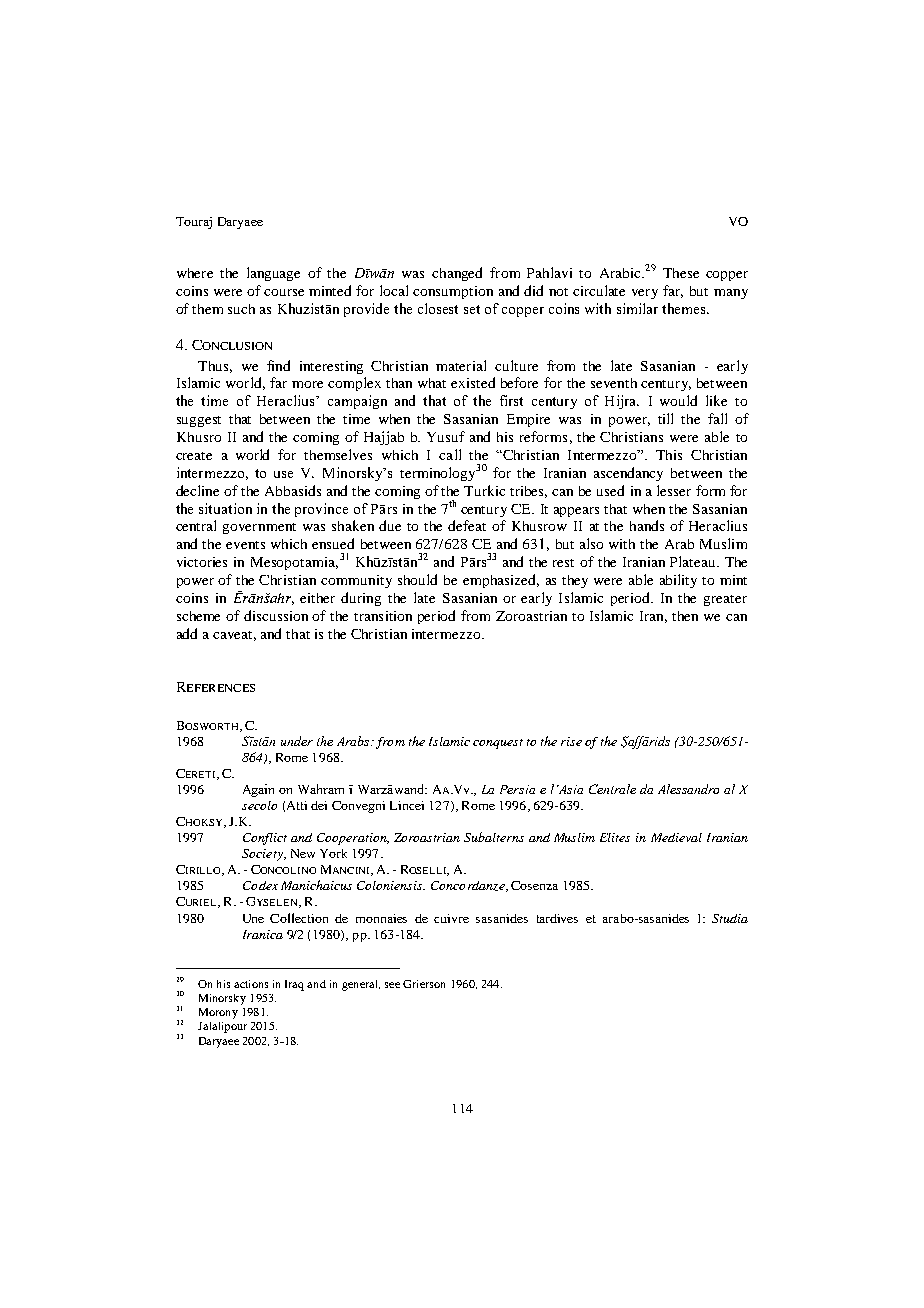  Describe the element at coordinates (251, 984) in the screenshot. I see `actions` at that location.
